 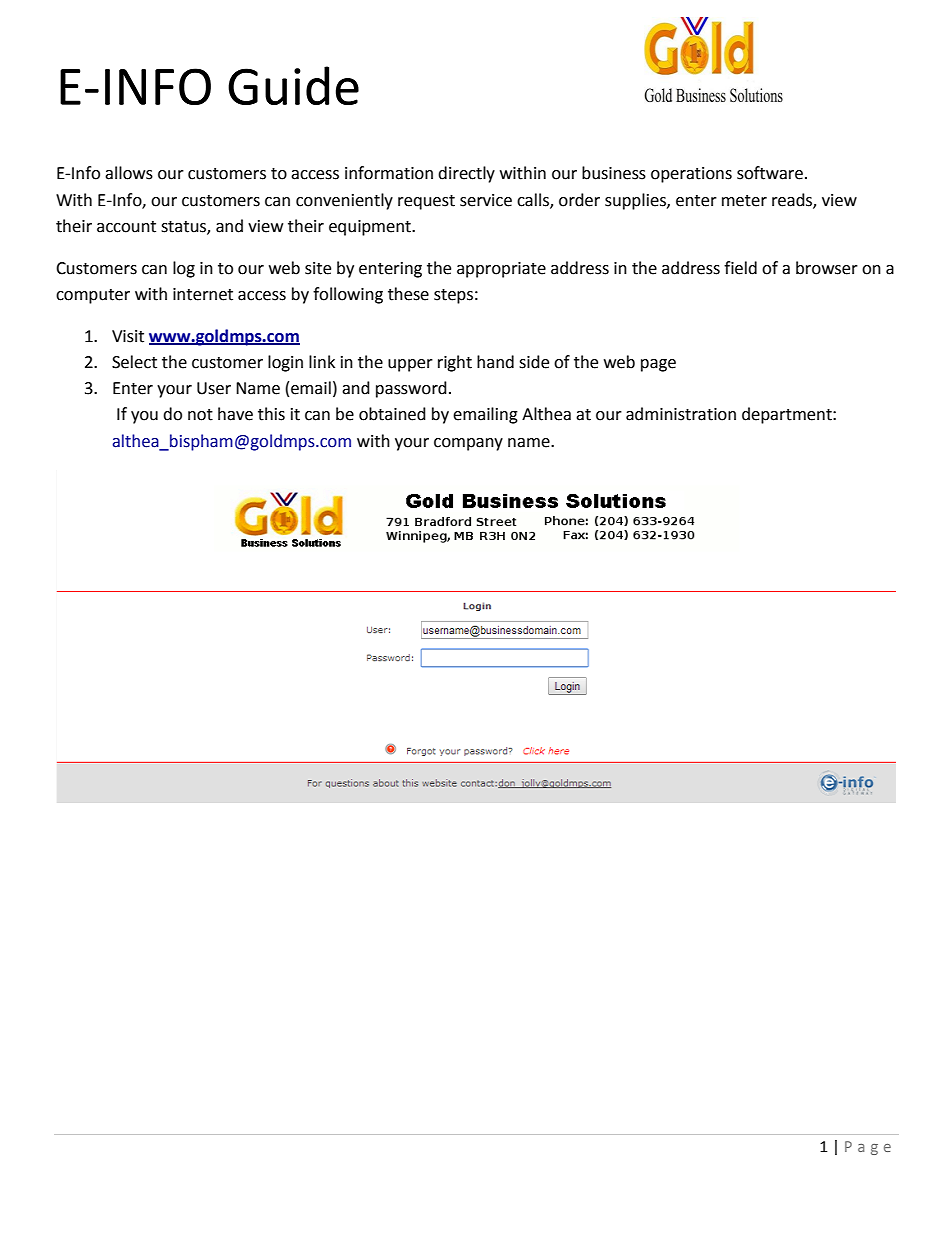 I want to click on Guide, so click(x=293, y=85).
